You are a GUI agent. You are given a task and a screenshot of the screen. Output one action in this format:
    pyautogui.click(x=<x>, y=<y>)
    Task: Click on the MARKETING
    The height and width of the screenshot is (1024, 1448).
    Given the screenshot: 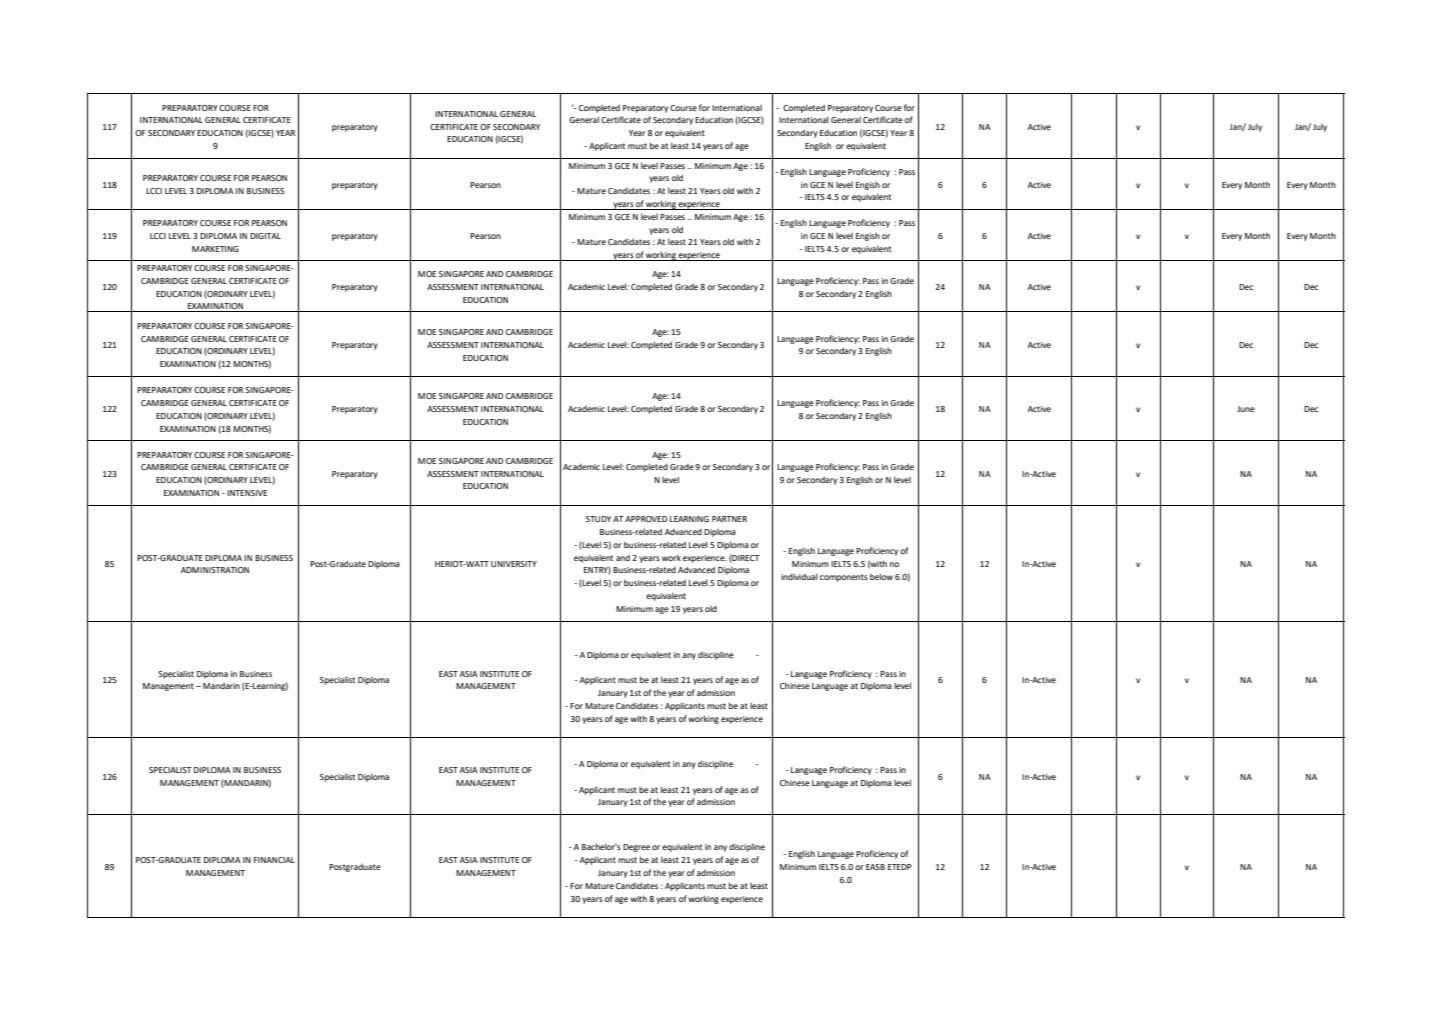 What is the action you would take?
    pyautogui.click(x=215, y=249)
